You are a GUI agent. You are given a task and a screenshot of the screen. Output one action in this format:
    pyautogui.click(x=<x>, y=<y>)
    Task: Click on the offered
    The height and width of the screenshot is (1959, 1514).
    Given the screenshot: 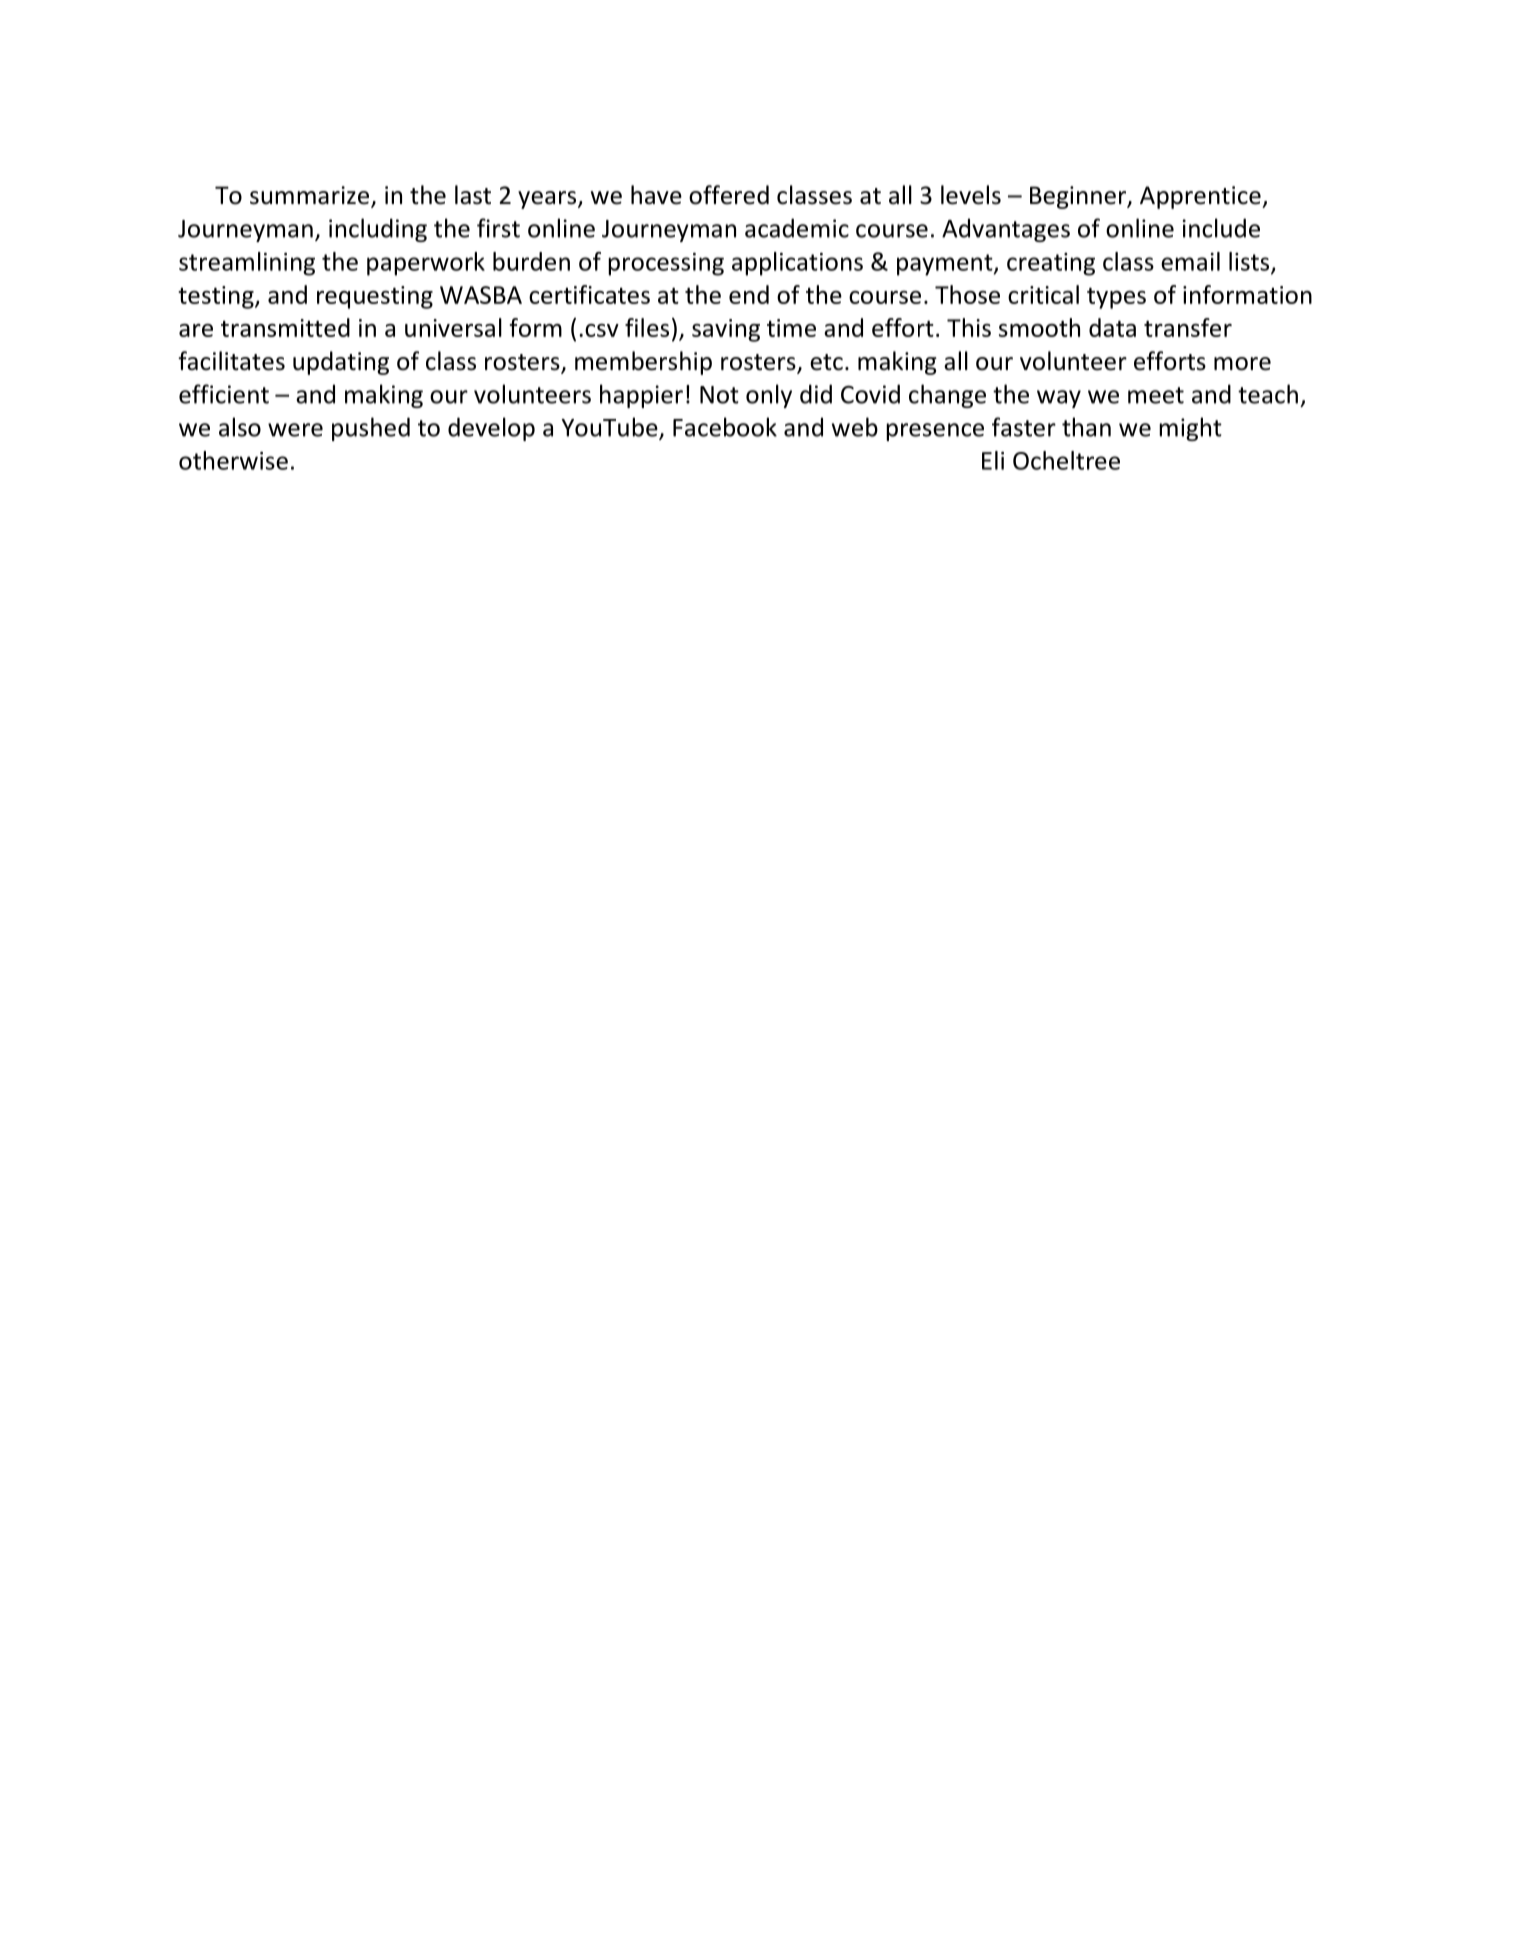 What is the action you would take?
    pyautogui.click(x=729, y=195)
